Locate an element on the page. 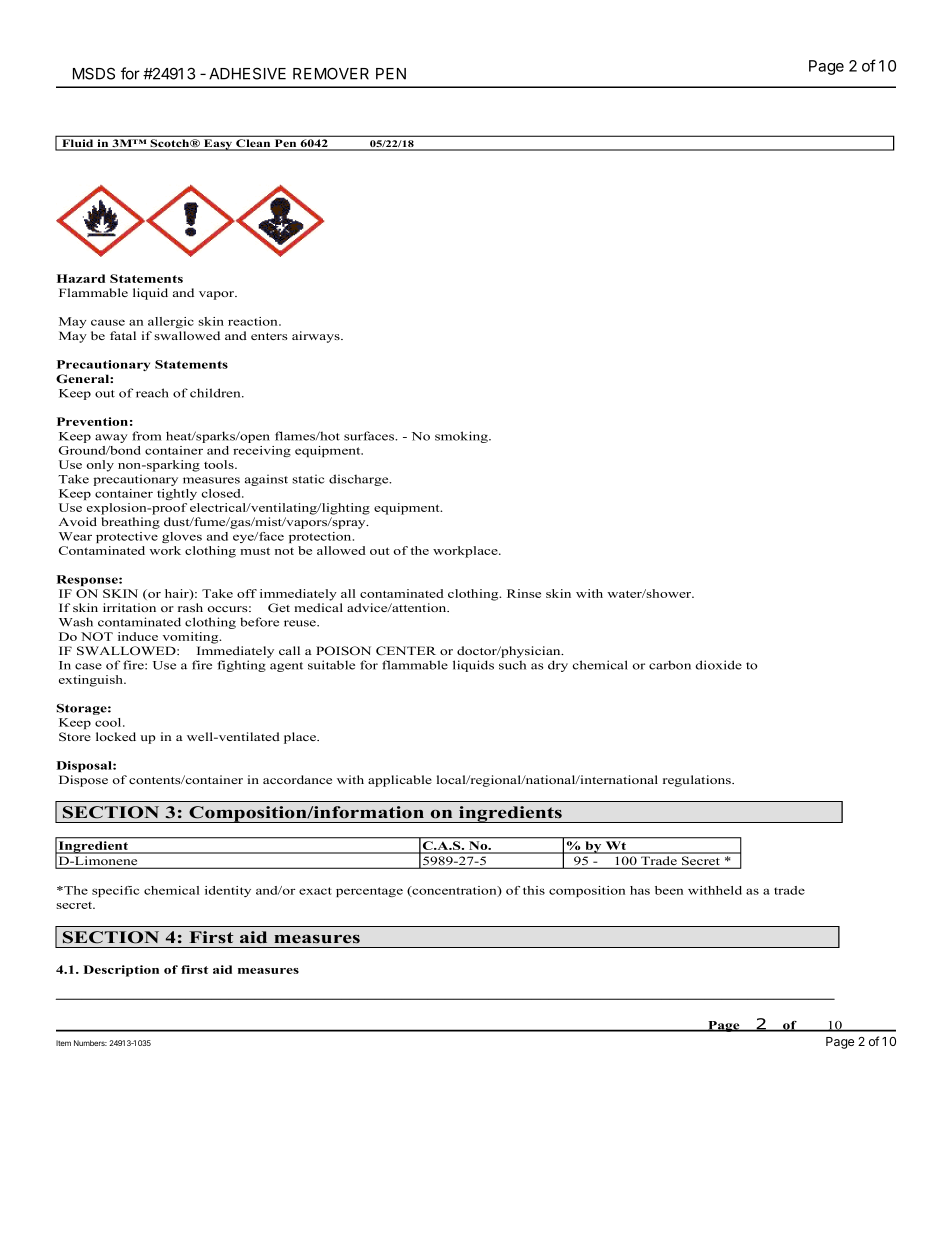  ADHESIVE is located at coordinates (247, 73).
